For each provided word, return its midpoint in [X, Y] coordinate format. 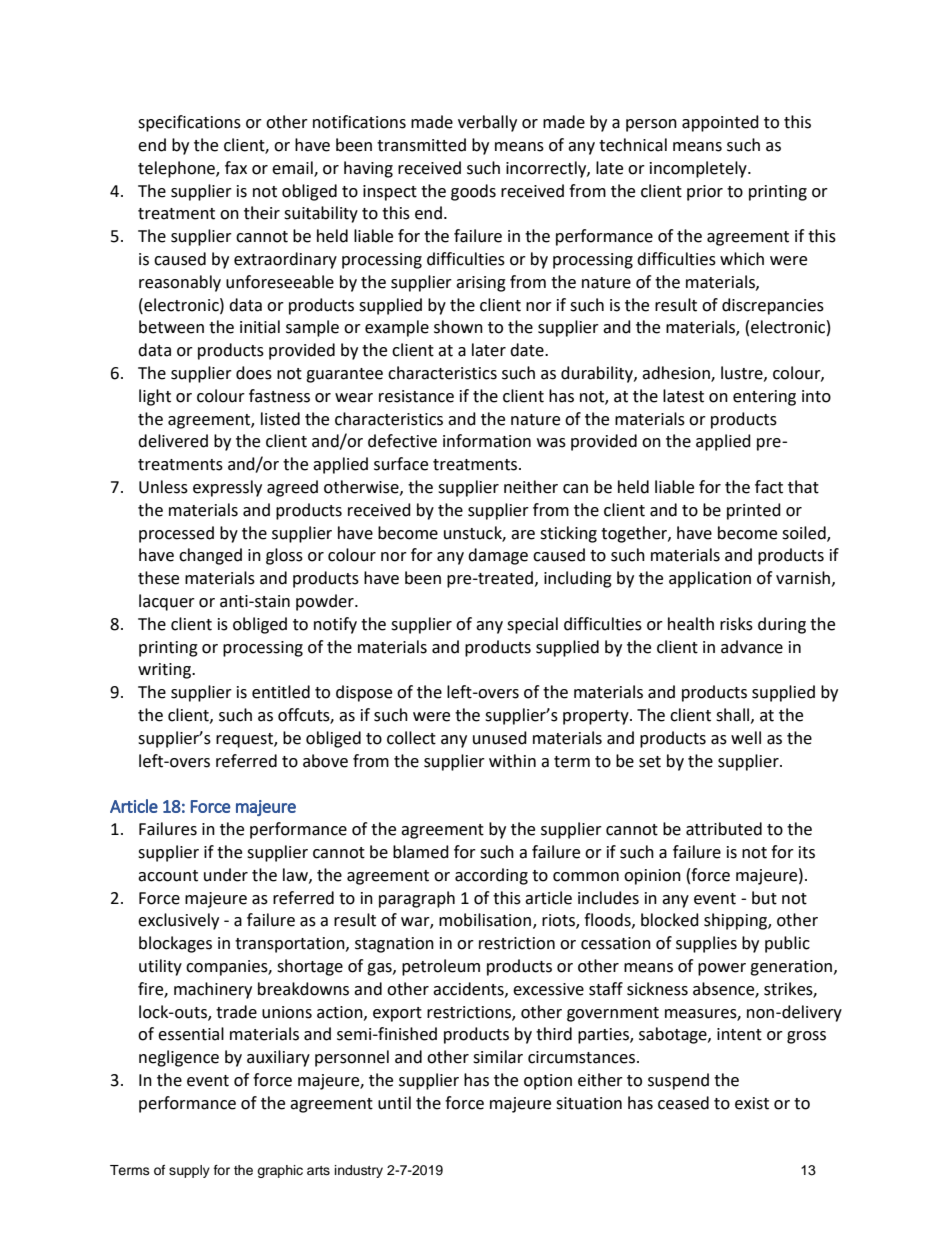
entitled [281, 692]
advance [752, 647]
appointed [720, 123]
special [532, 625]
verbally [487, 123]
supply [189, 1171]
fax [236, 168]
